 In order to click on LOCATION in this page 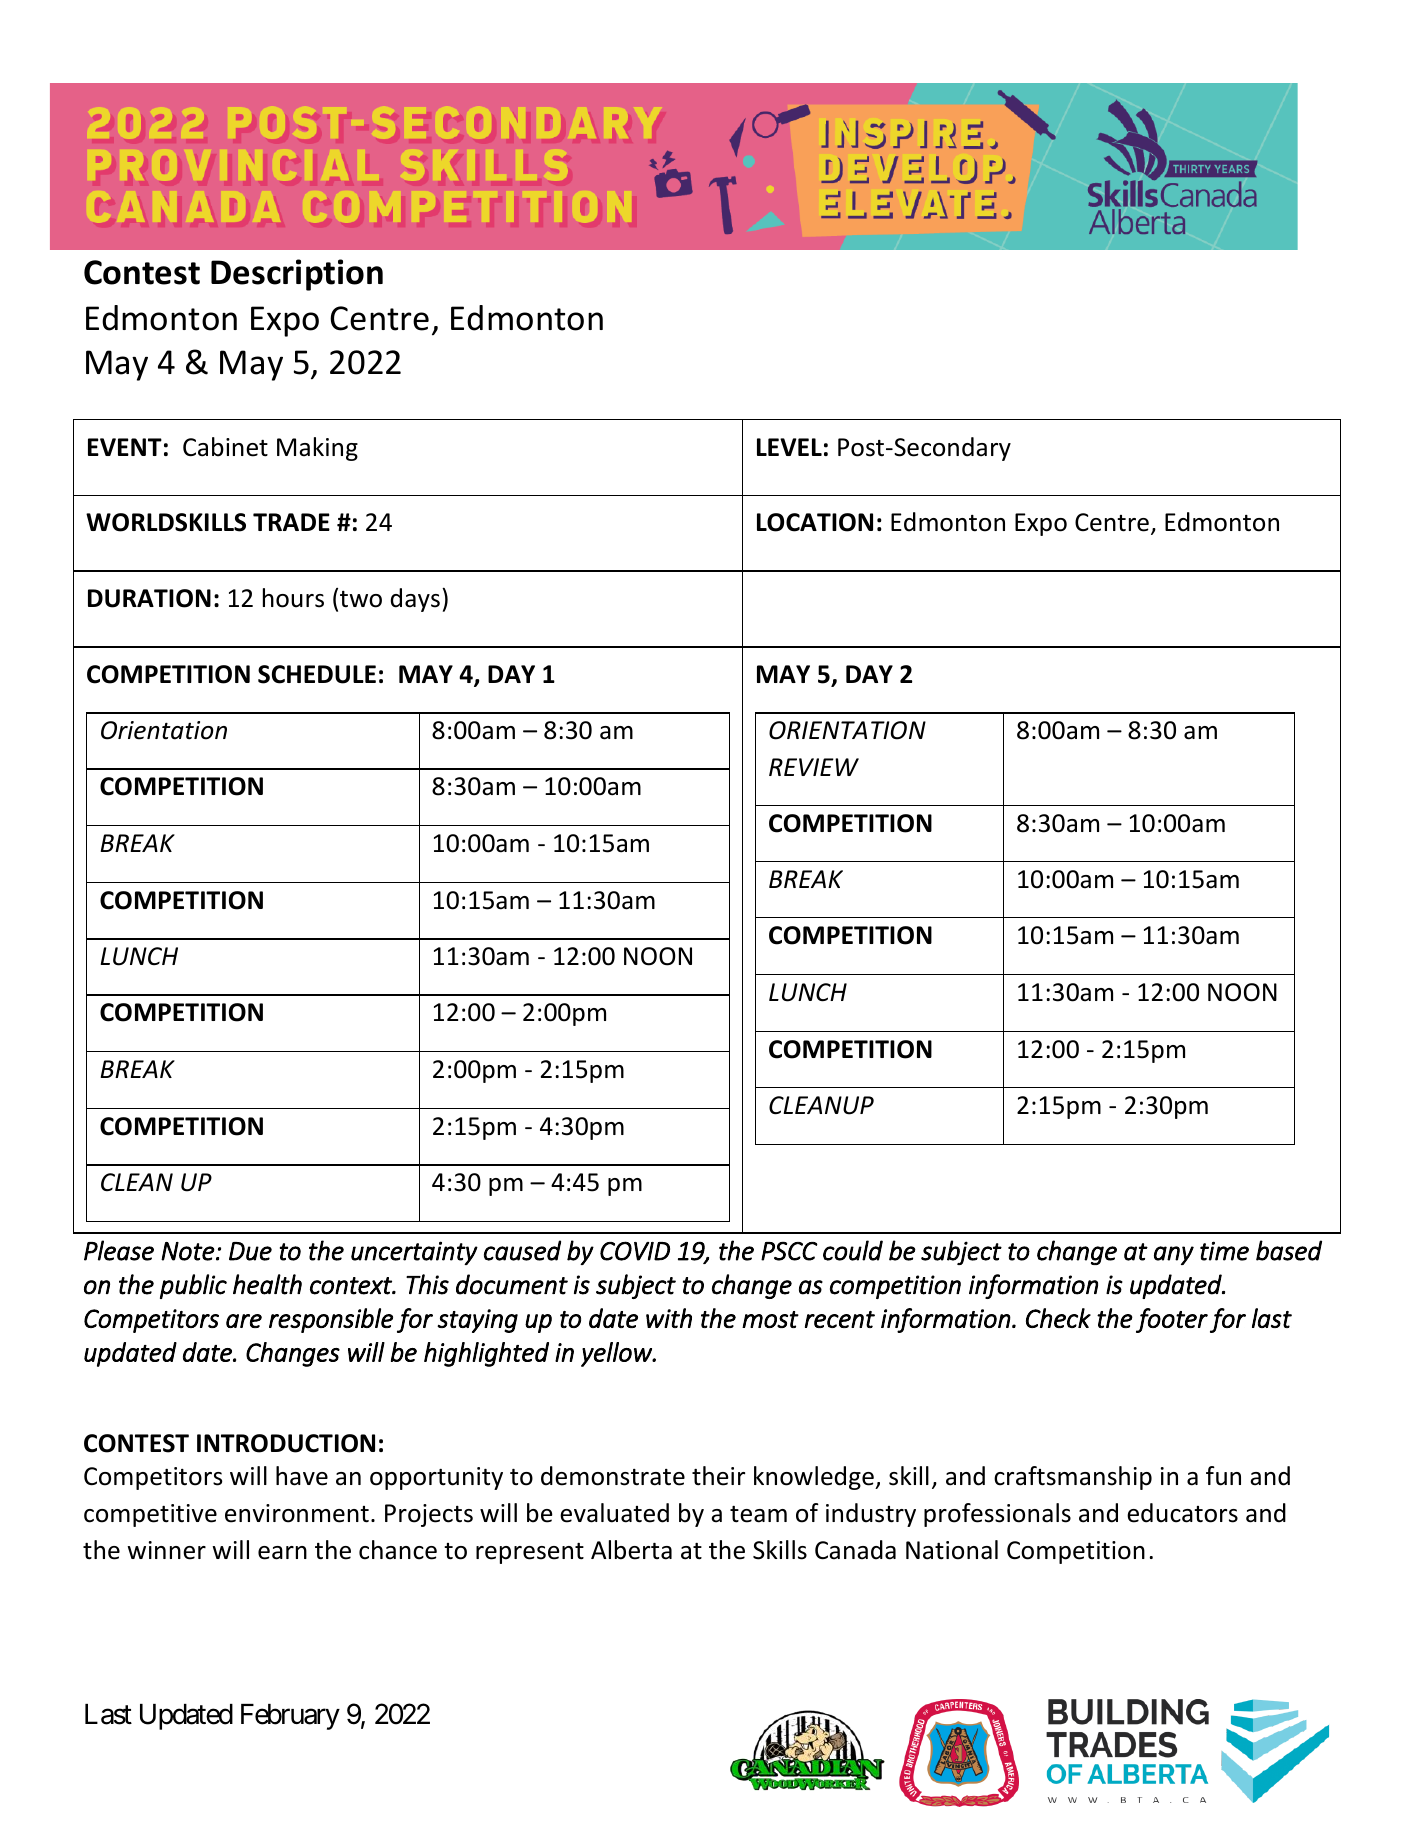, I will do `click(815, 522)`.
